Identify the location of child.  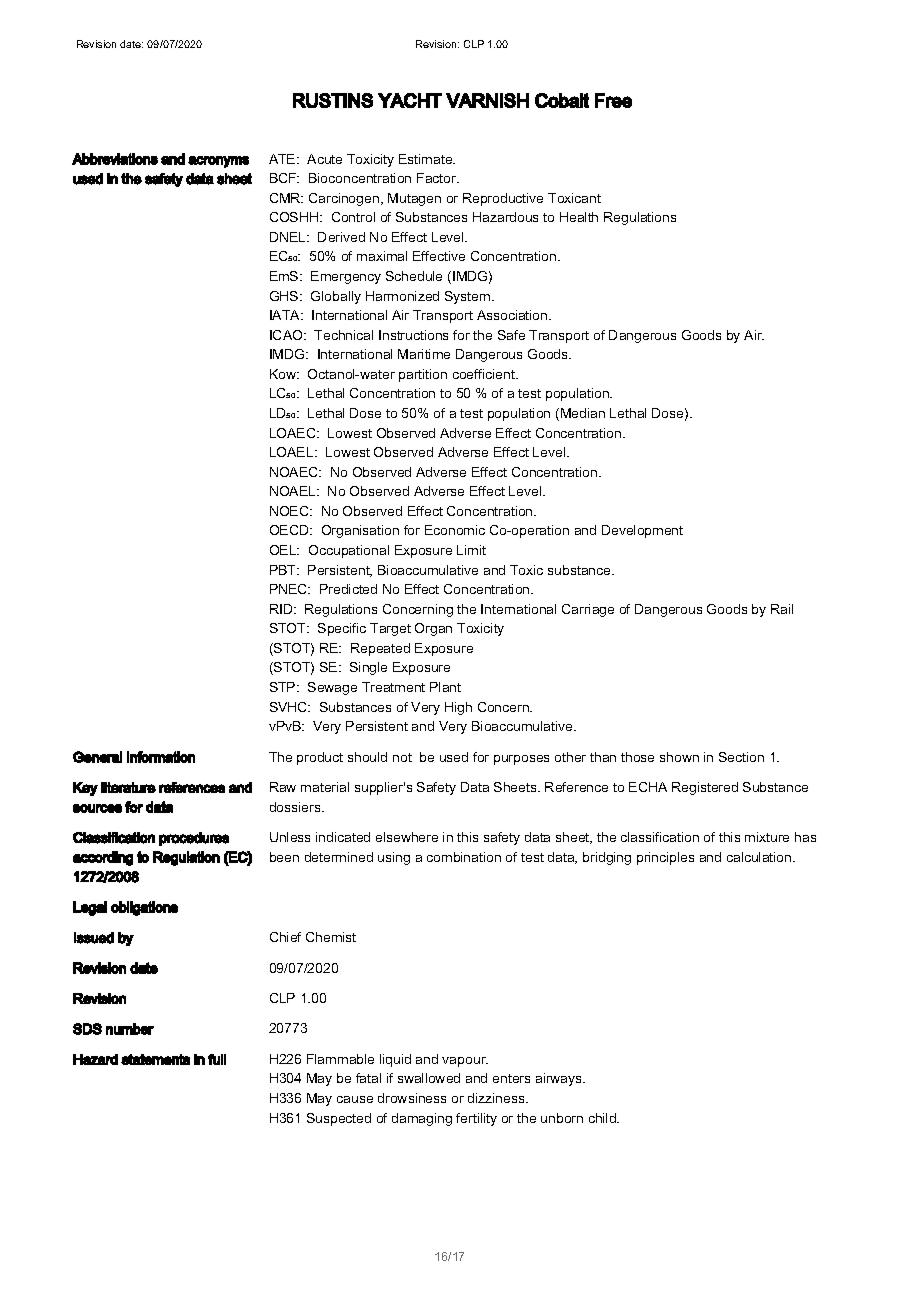
(603, 1118).
